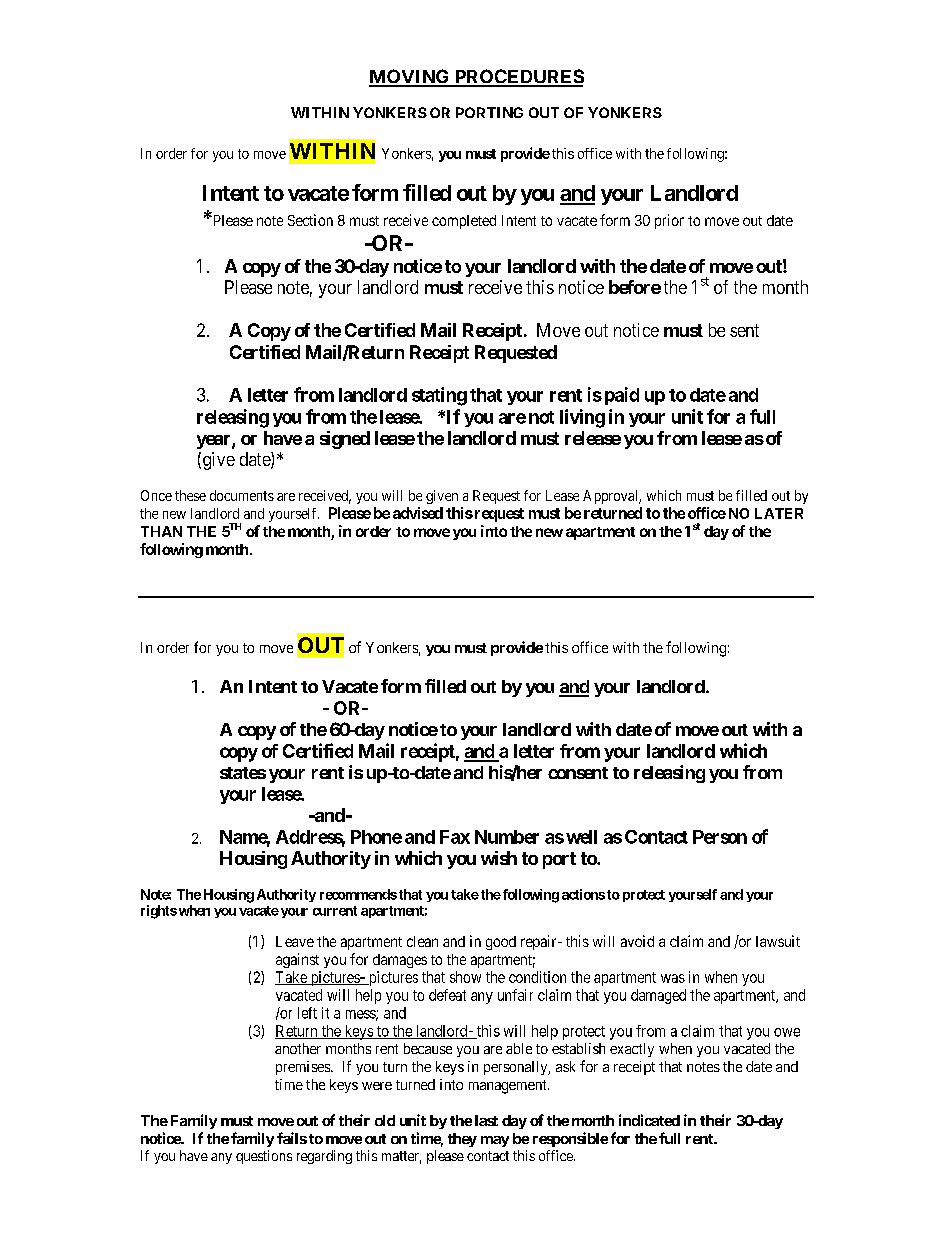  Describe the element at coordinates (418, 513) in the image. I see `advised` at that location.
